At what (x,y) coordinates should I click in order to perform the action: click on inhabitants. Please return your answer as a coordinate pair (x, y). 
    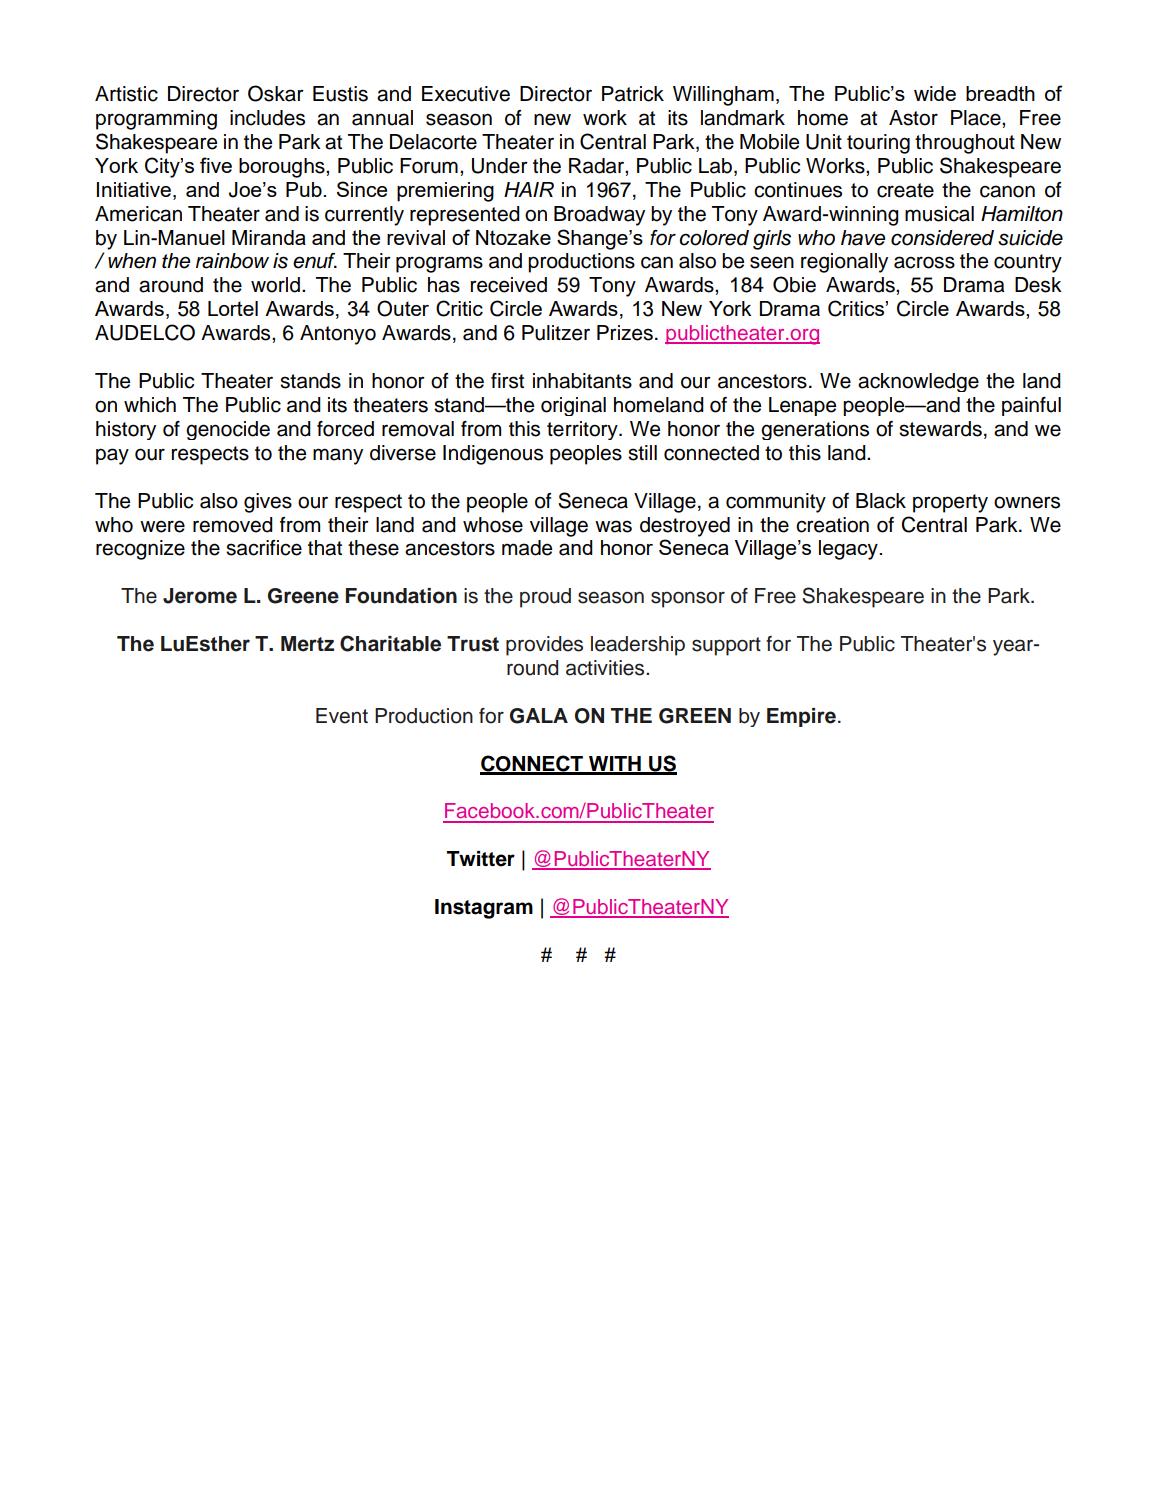
    Looking at the image, I should click on (582, 381).
